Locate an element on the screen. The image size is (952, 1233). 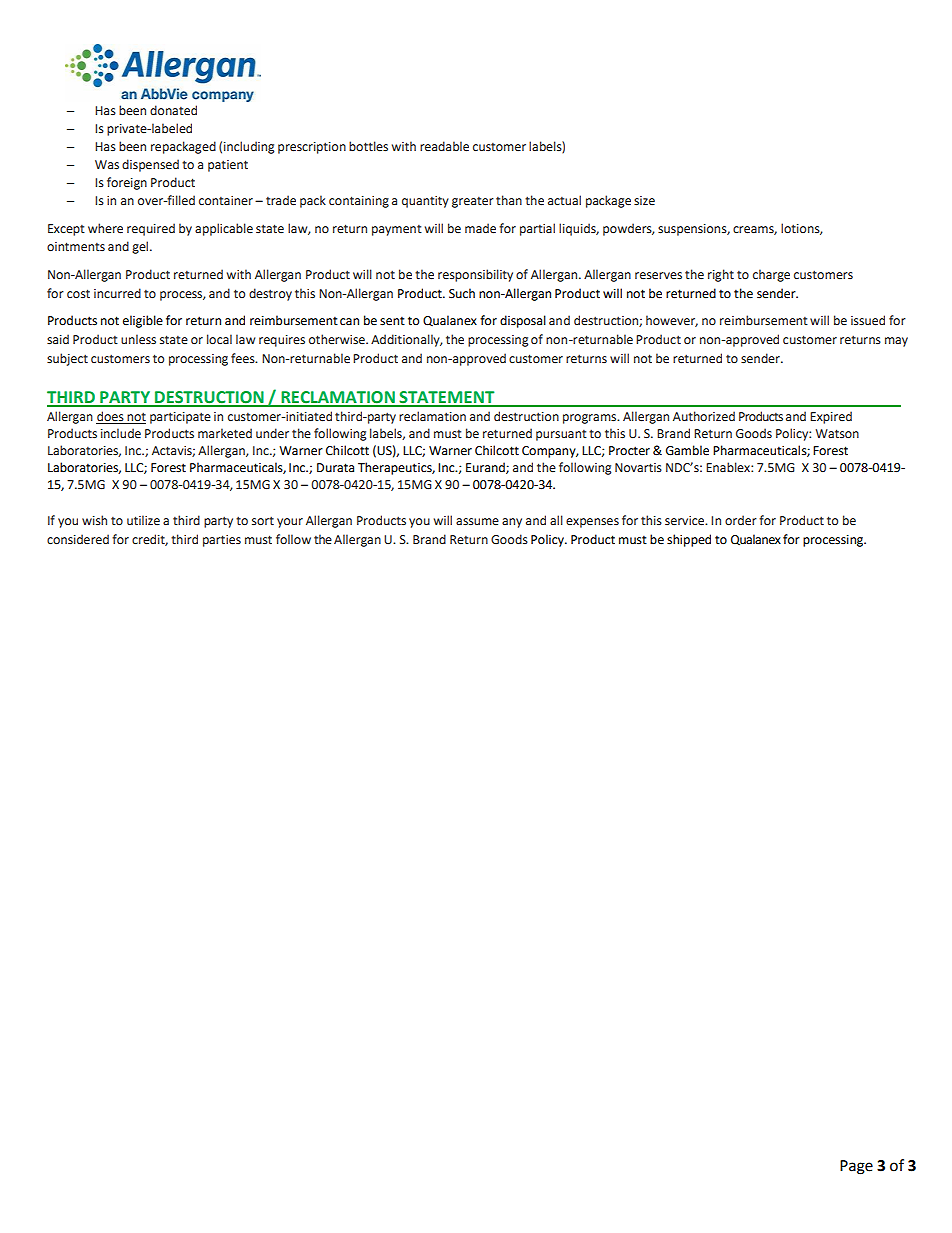
Page is located at coordinates (856, 1167).
